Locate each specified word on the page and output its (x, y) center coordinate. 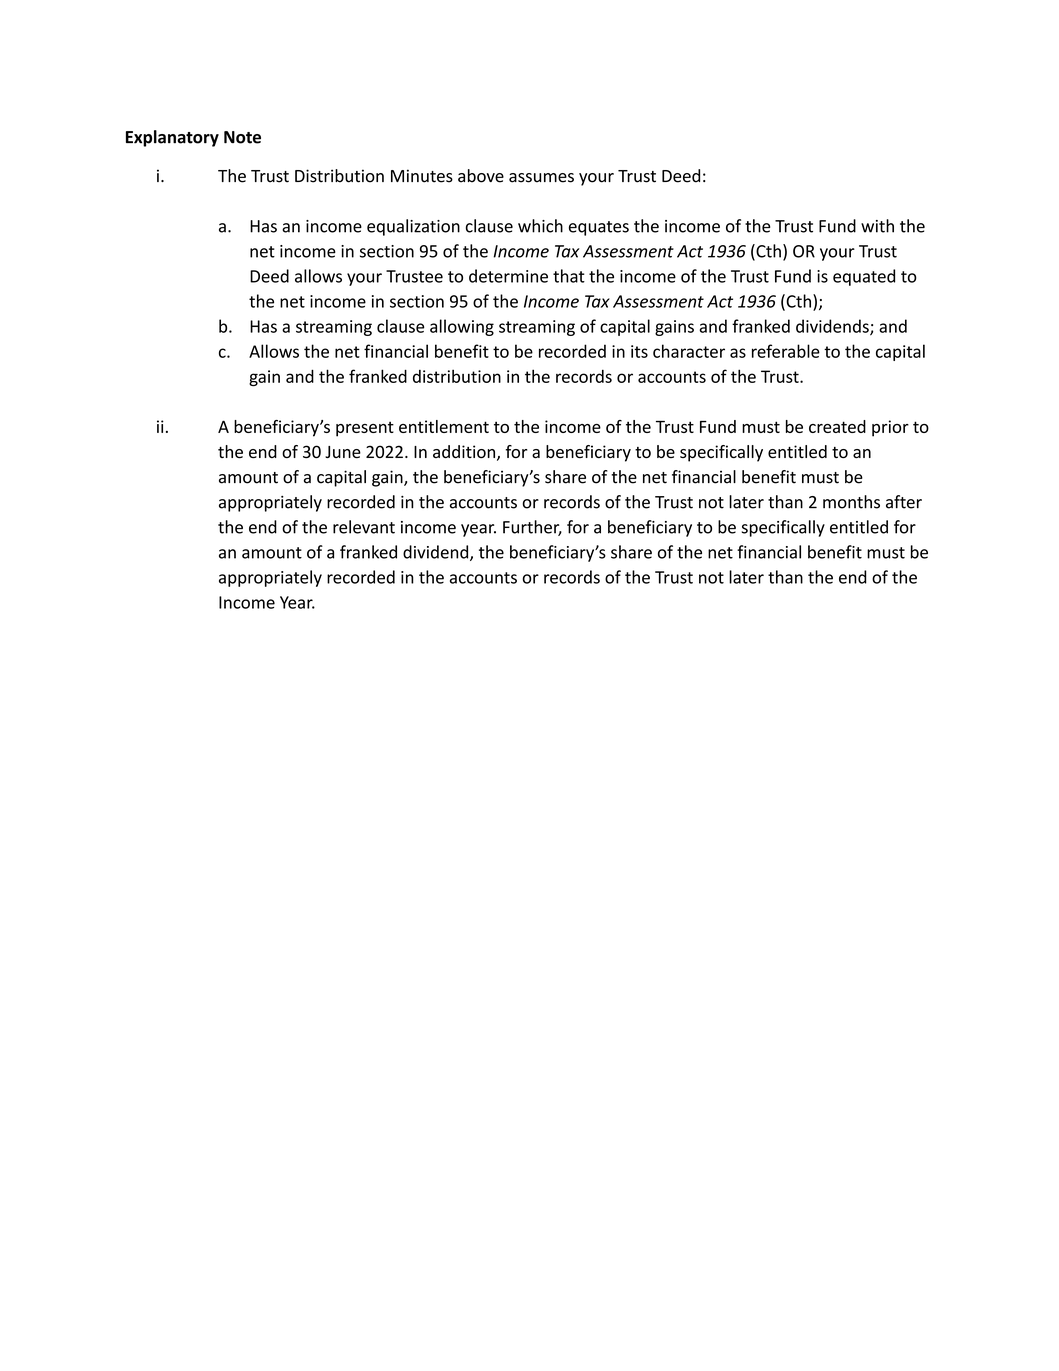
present (365, 429)
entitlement (444, 426)
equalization (413, 227)
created (837, 426)
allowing (462, 327)
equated (864, 277)
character (689, 351)
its (639, 351)
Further (532, 528)
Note (242, 137)
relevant (364, 527)
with (877, 226)
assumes (541, 178)
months (851, 502)
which (540, 226)
